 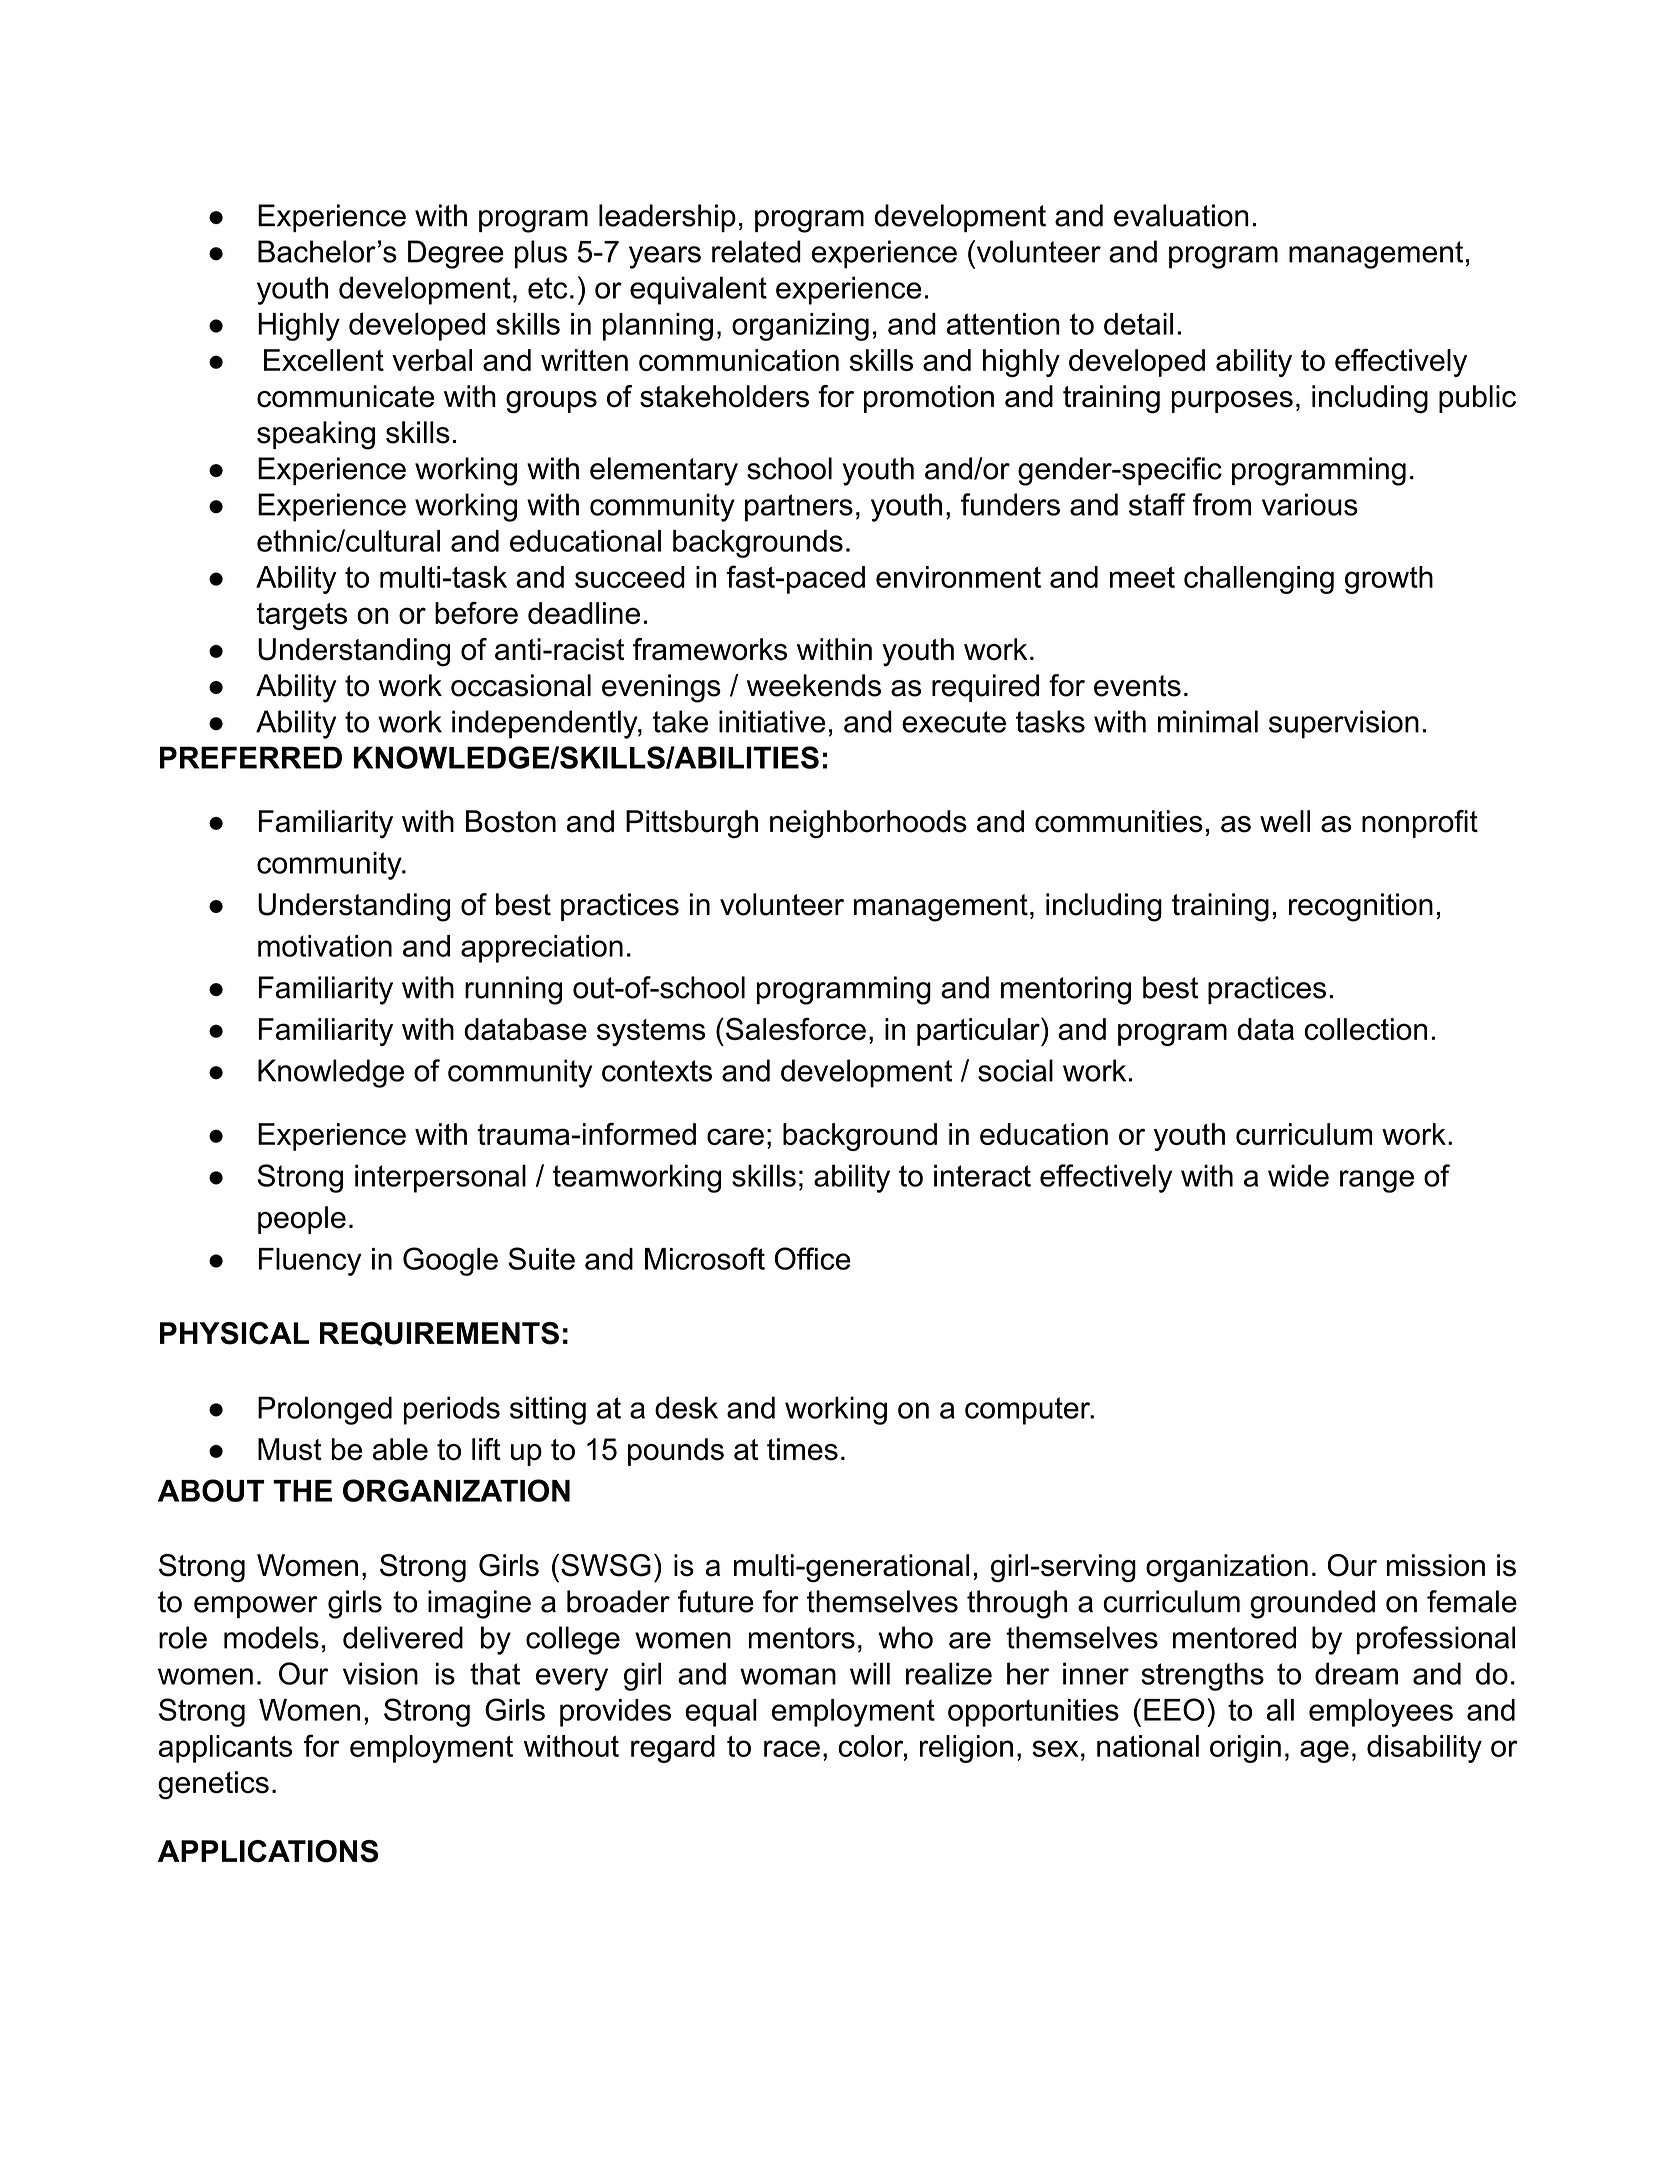 What do you see at coordinates (1181, 215) in the document?
I see `evaluation` at bounding box center [1181, 215].
